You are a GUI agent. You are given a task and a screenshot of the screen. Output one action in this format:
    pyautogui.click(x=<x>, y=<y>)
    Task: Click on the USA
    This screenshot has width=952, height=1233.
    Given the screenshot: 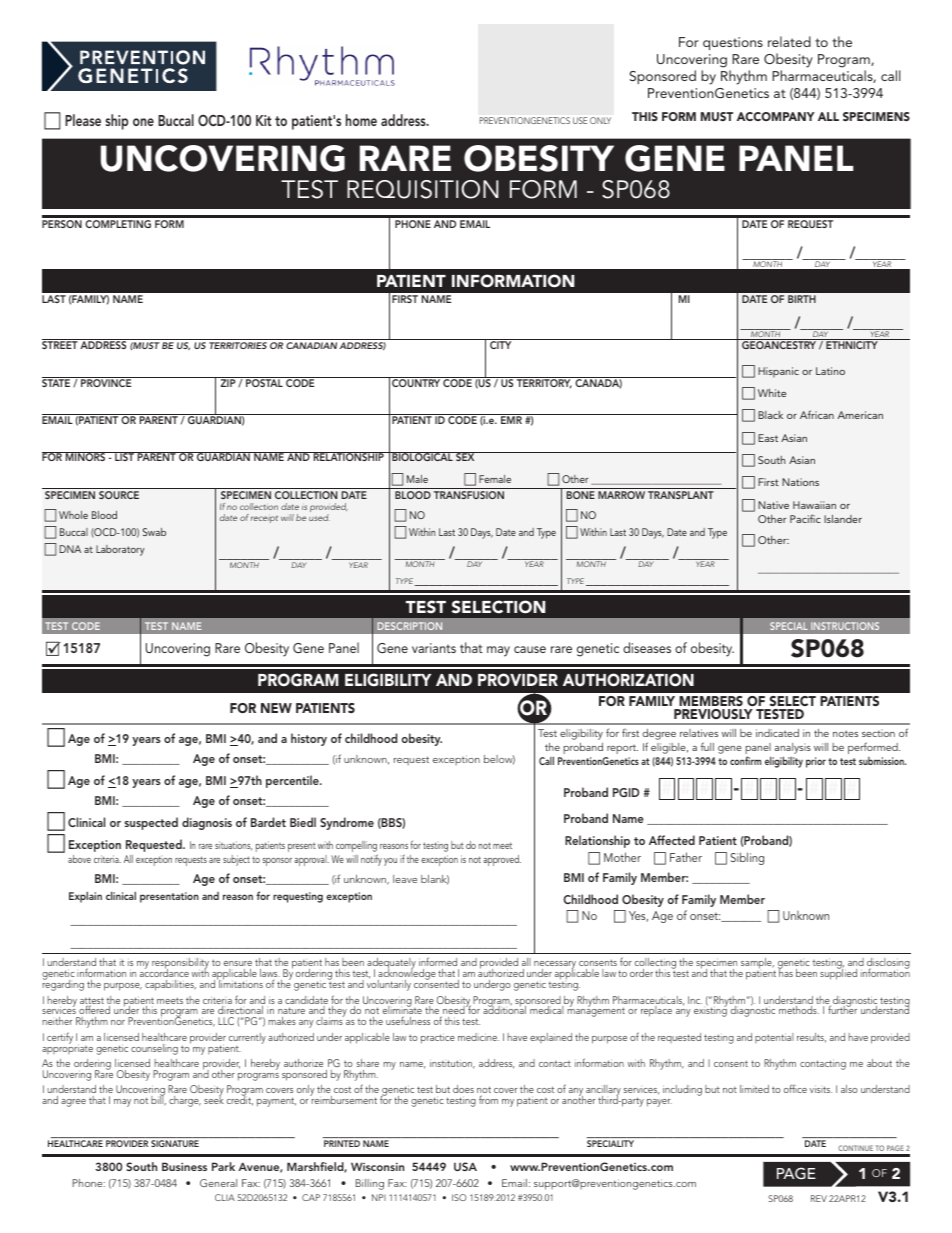 What is the action you would take?
    pyautogui.click(x=465, y=1166)
